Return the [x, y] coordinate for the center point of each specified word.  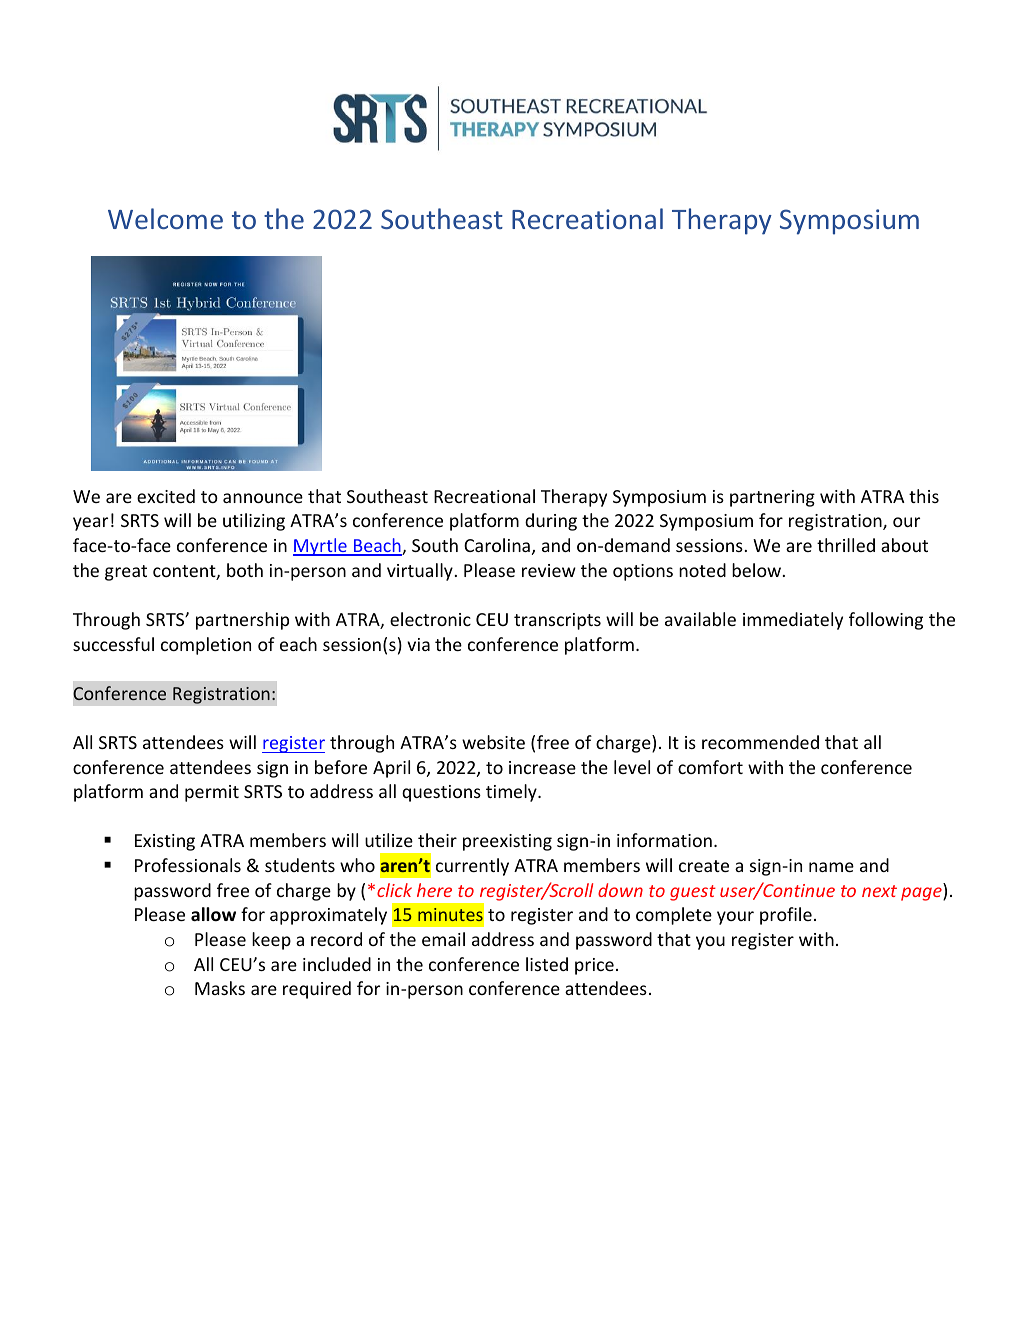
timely [512, 793]
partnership [242, 621]
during [551, 522]
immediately [793, 621]
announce [263, 498]
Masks [220, 988]
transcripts [557, 621]
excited [166, 496]
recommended [760, 742]
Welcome [165, 218]
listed [547, 964]
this [924, 496]
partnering [772, 498]
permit [212, 793]
